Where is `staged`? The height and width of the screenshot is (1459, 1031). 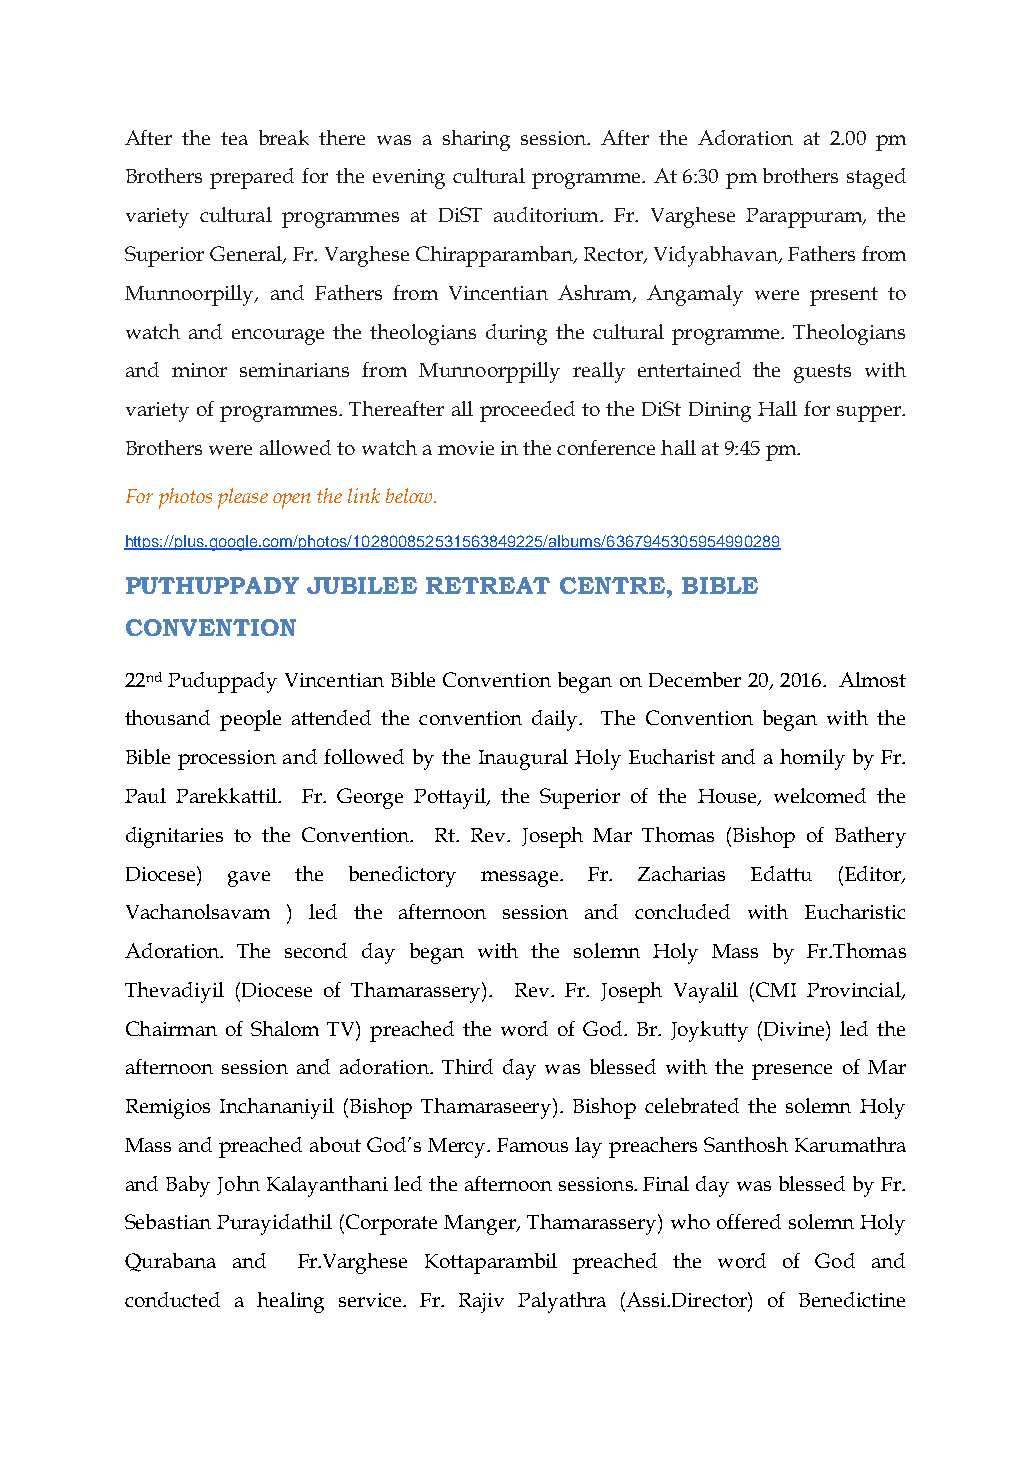 staged is located at coordinates (876, 178).
